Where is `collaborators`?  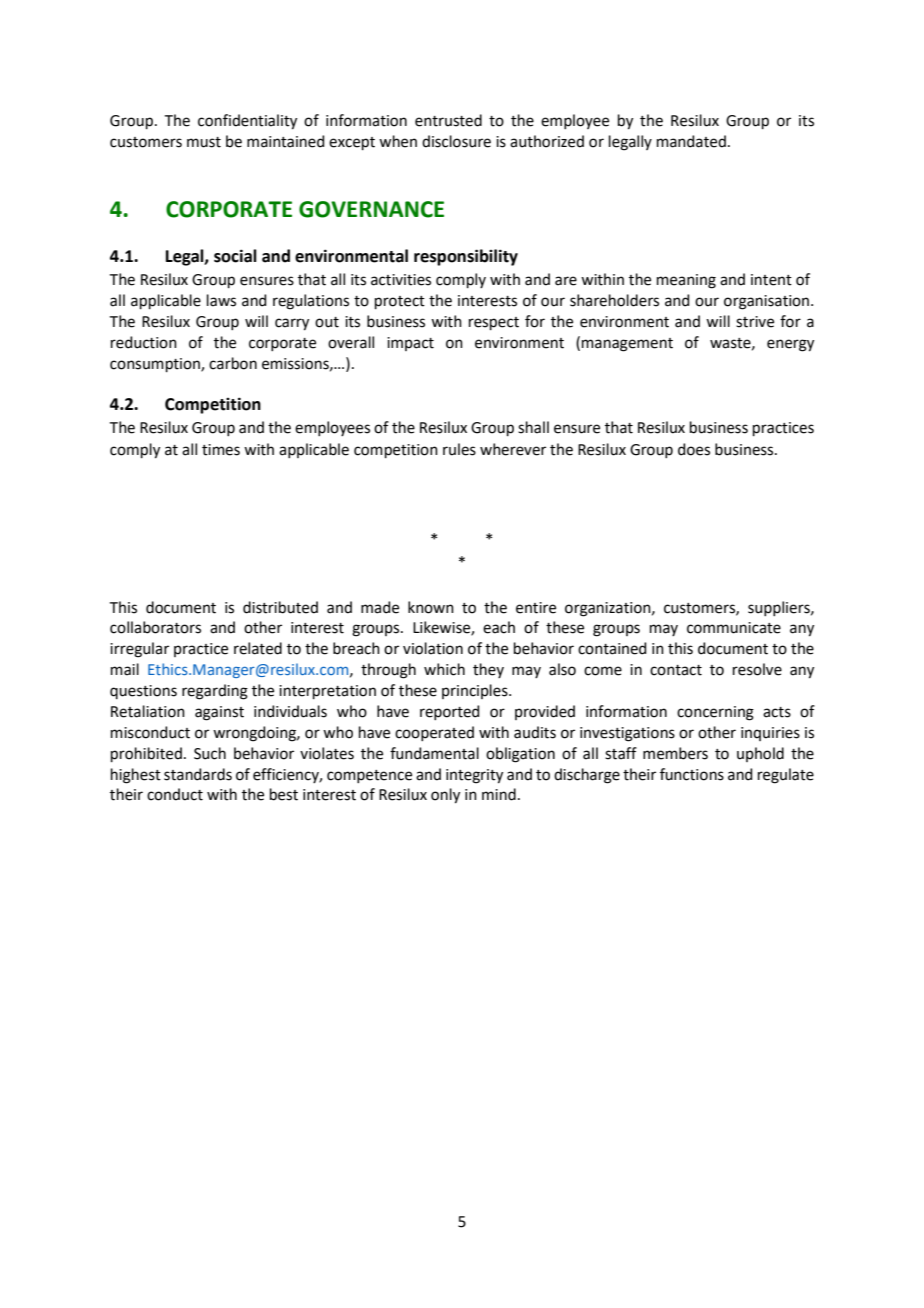 collaborators is located at coordinates (155, 627).
